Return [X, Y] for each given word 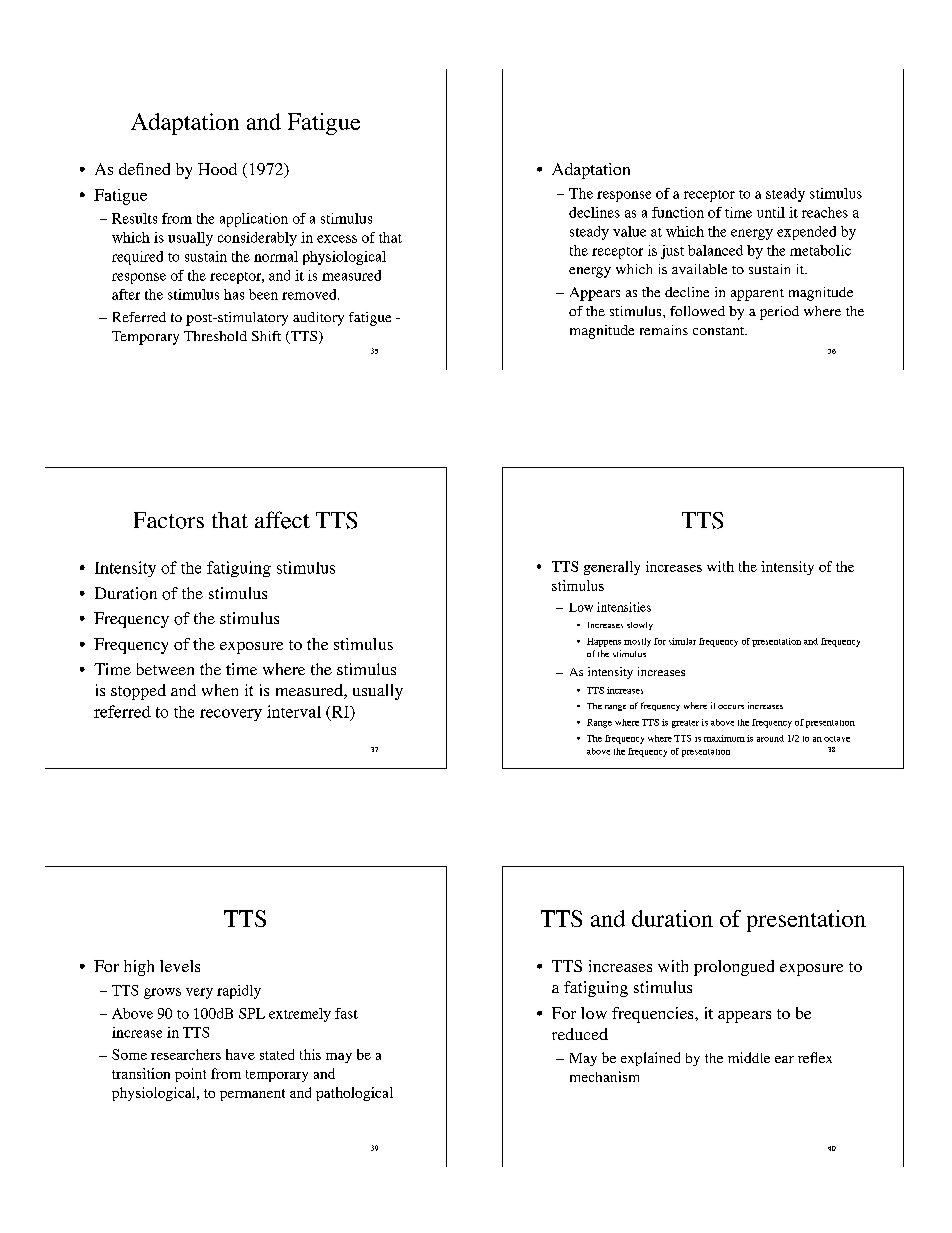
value [629, 231]
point [190, 1075]
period [779, 313]
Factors [169, 520]
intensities [624, 607]
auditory [318, 319]
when [220, 690]
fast [346, 1013]
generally [612, 568]
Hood [217, 169]
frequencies [654, 1015]
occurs [731, 707]
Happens [604, 642]
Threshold [215, 336]
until [771, 212]
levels [180, 966]
